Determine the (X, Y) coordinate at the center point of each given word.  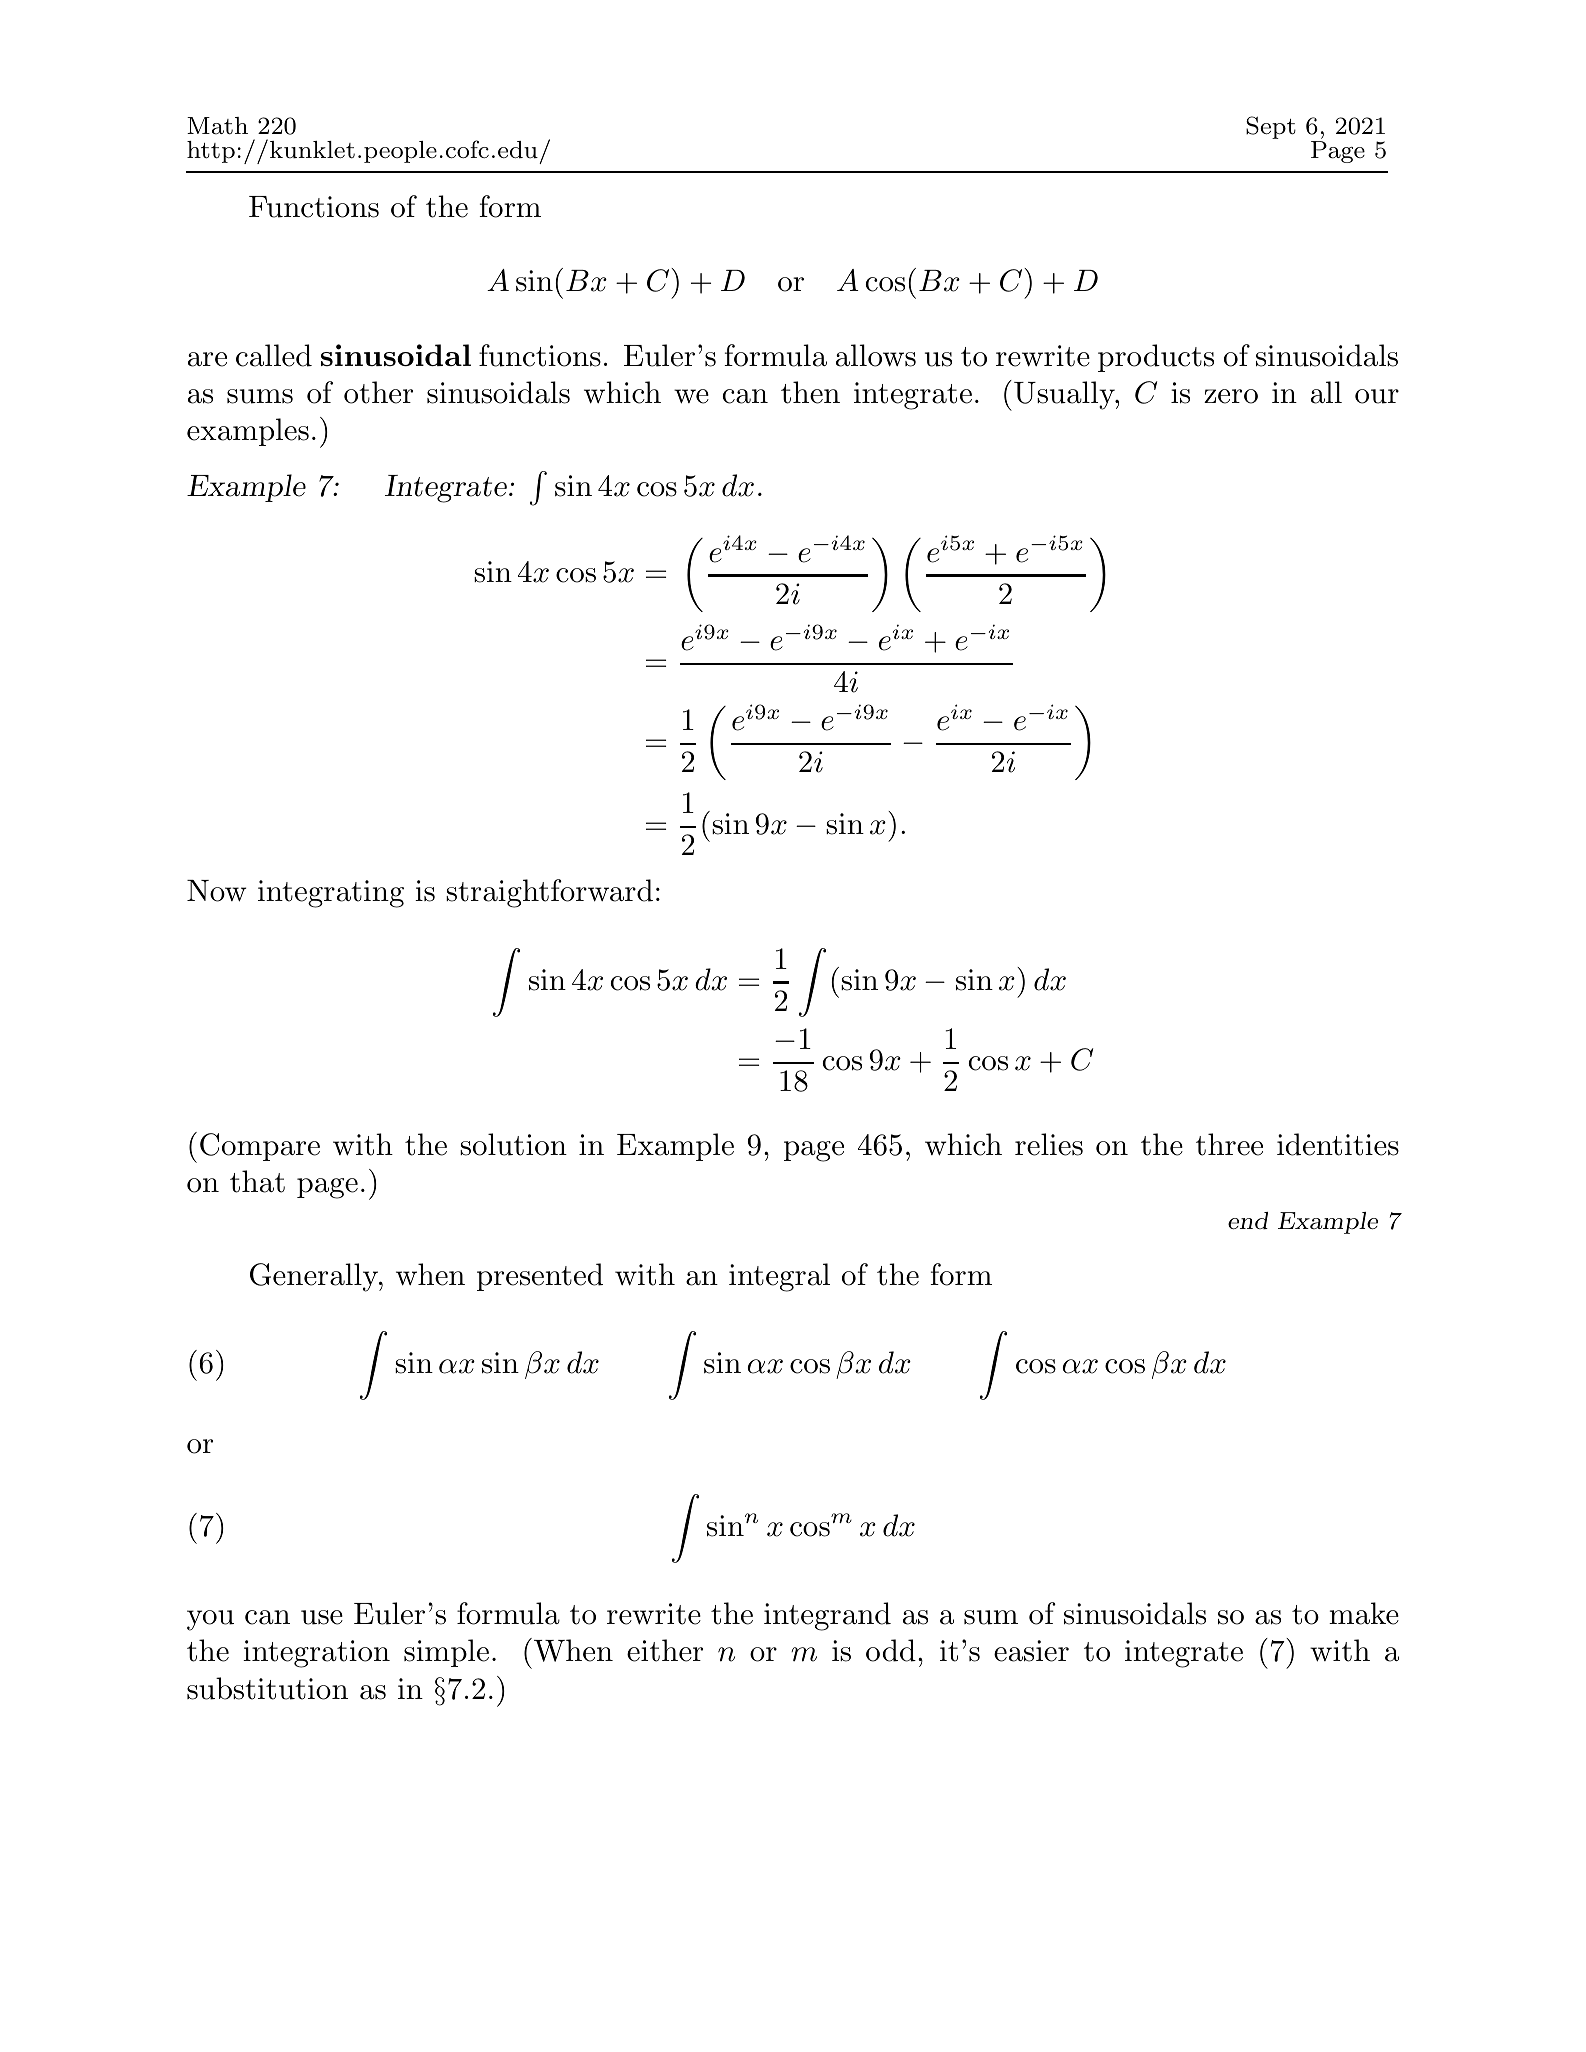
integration (316, 1654)
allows (876, 355)
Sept (1271, 127)
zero (1231, 396)
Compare (260, 1147)
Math (217, 126)
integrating (331, 894)
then (810, 392)
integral (779, 1277)
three (1229, 1144)
